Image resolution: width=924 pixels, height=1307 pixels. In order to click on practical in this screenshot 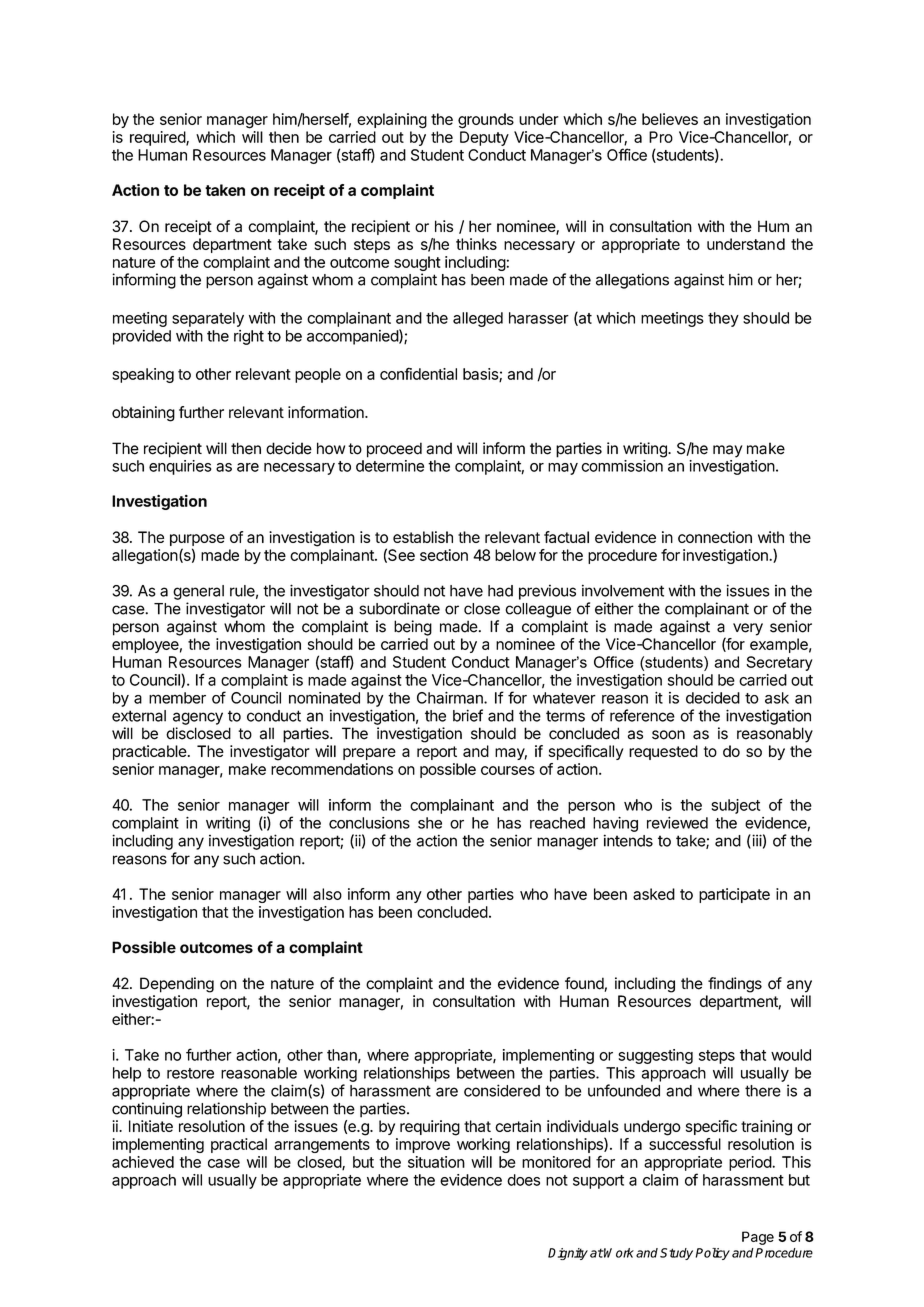, I will do `click(239, 1145)`.
